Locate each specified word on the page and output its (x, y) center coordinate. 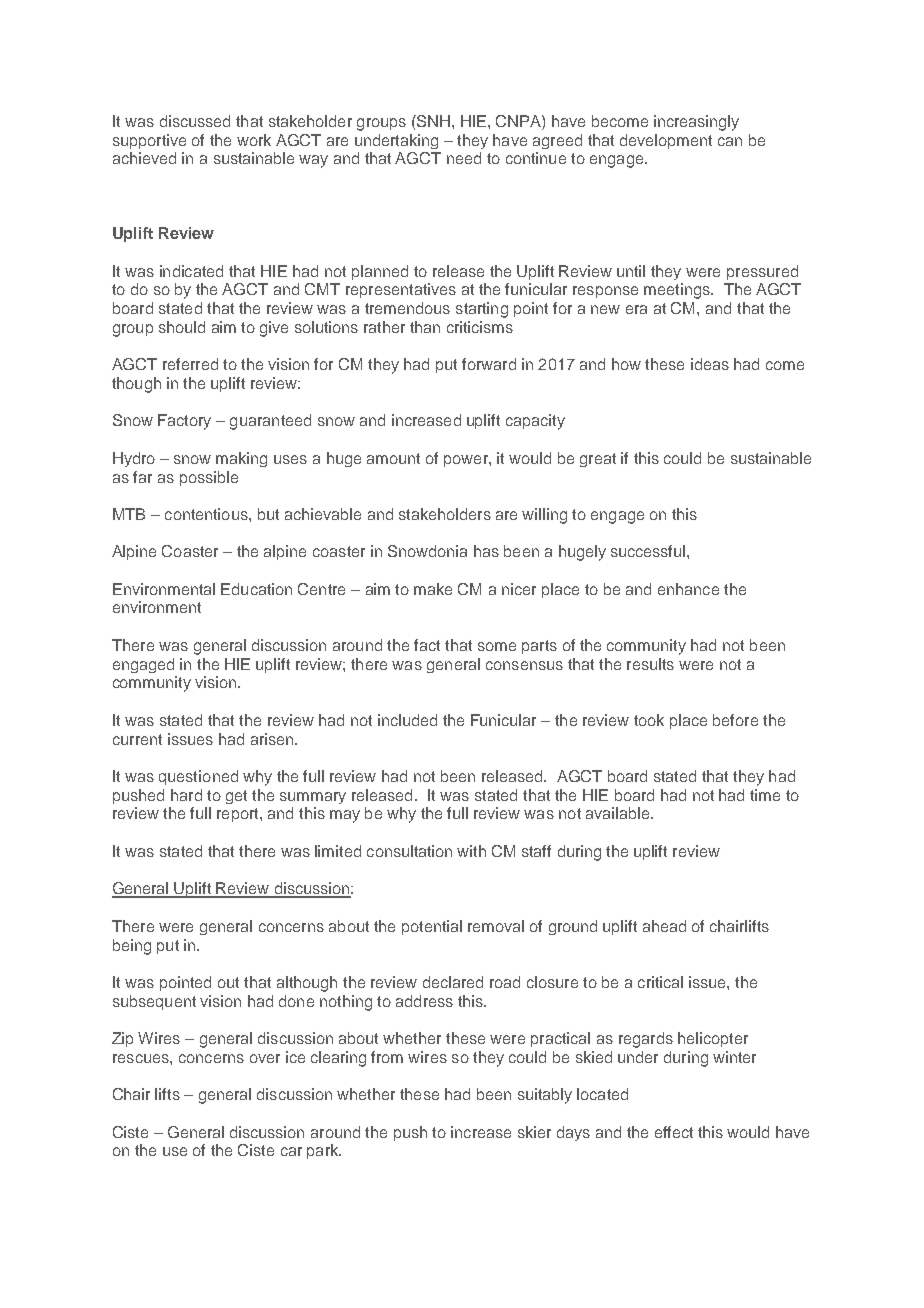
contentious (207, 514)
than (425, 327)
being (132, 947)
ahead (664, 926)
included (407, 720)
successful (649, 551)
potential (432, 927)
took (649, 720)
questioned (198, 777)
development (666, 141)
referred (190, 364)
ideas (710, 364)
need (464, 158)
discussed (195, 121)
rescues (142, 1058)
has (486, 551)
